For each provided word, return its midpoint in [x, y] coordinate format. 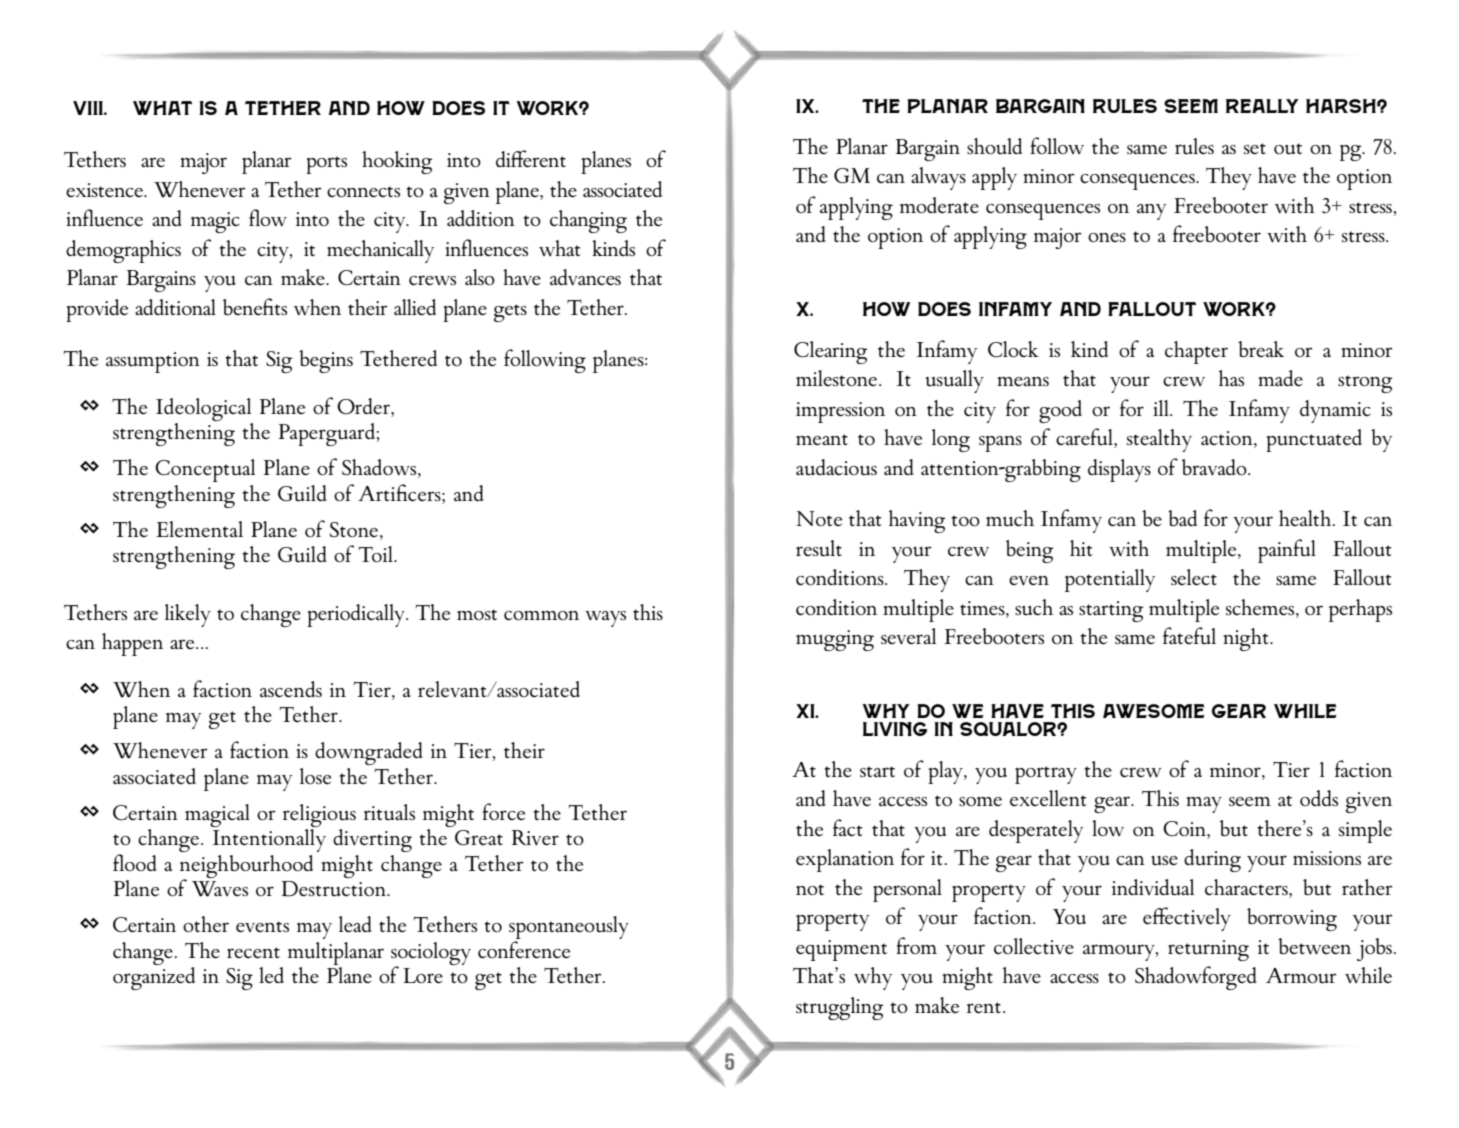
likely [188, 615]
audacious [836, 467]
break [1261, 349]
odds [1319, 798]
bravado [1215, 467]
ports [326, 165]
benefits [255, 306]
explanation [845, 860]
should [994, 146]
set [1255, 148]
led [271, 975]
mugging [835, 640]
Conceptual [205, 470]
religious [319, 817]
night [1247, 639]
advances [585, 277]
